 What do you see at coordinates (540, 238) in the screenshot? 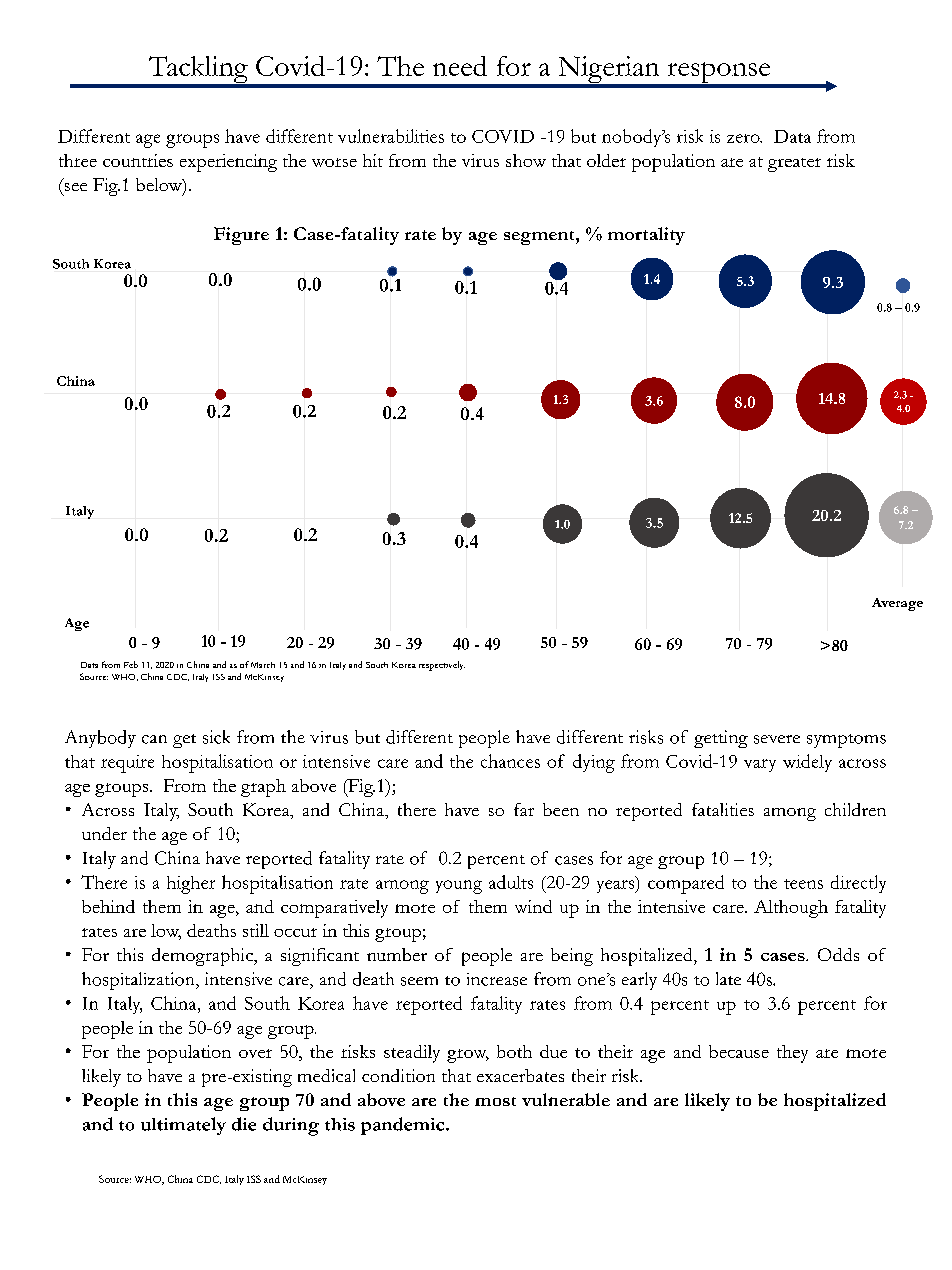
I see `segment` at bounding box center [540, 238].
